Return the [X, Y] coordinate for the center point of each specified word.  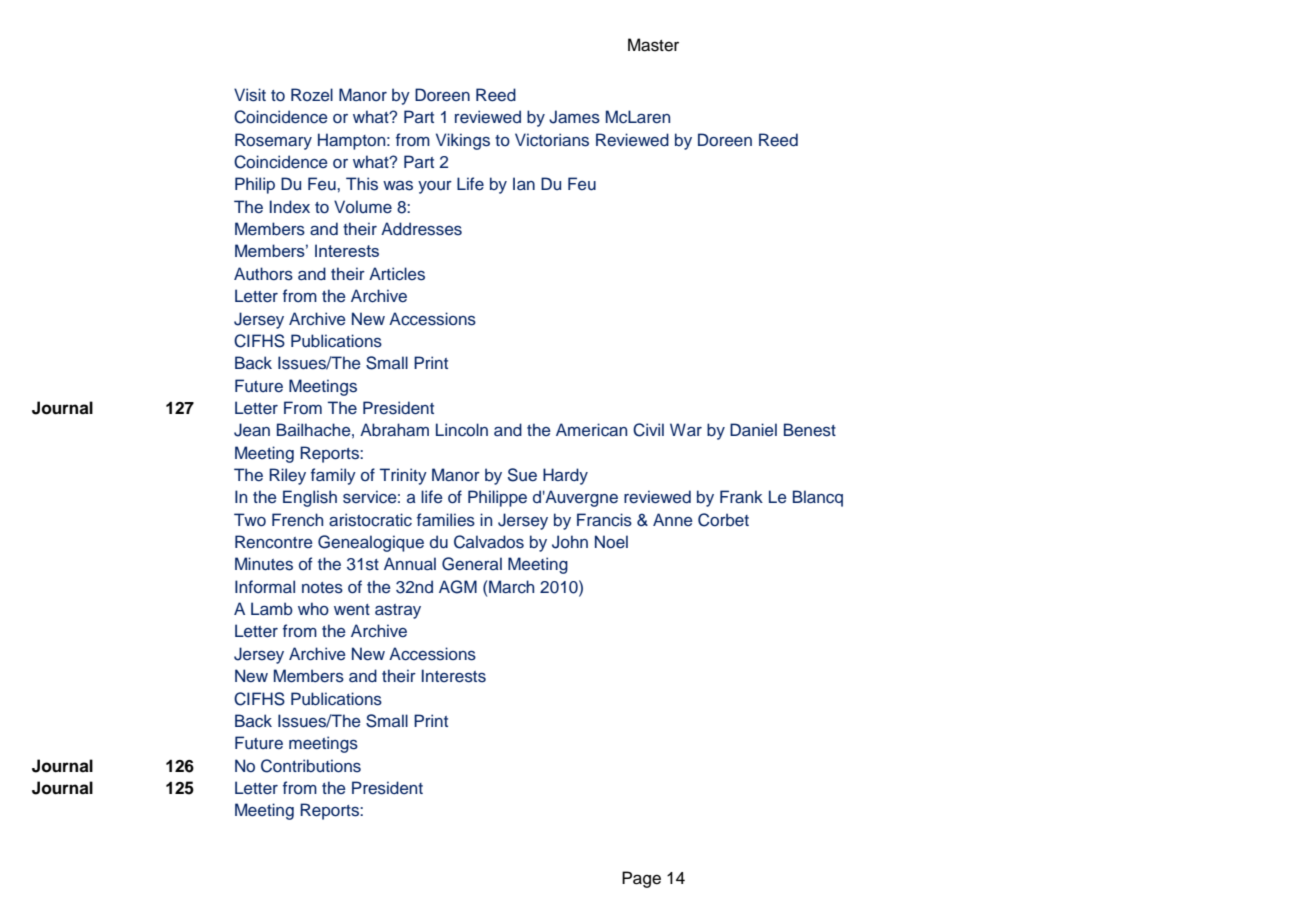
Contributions [311, 766]
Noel [611, 542]
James [574, 117]
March [511, 587]
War [686, 429]
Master [653, 45]
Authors [263, 274]
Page [641, 879]
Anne [673, 519]
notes [322, 588]
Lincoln [462, 430]
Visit [250, 95]
